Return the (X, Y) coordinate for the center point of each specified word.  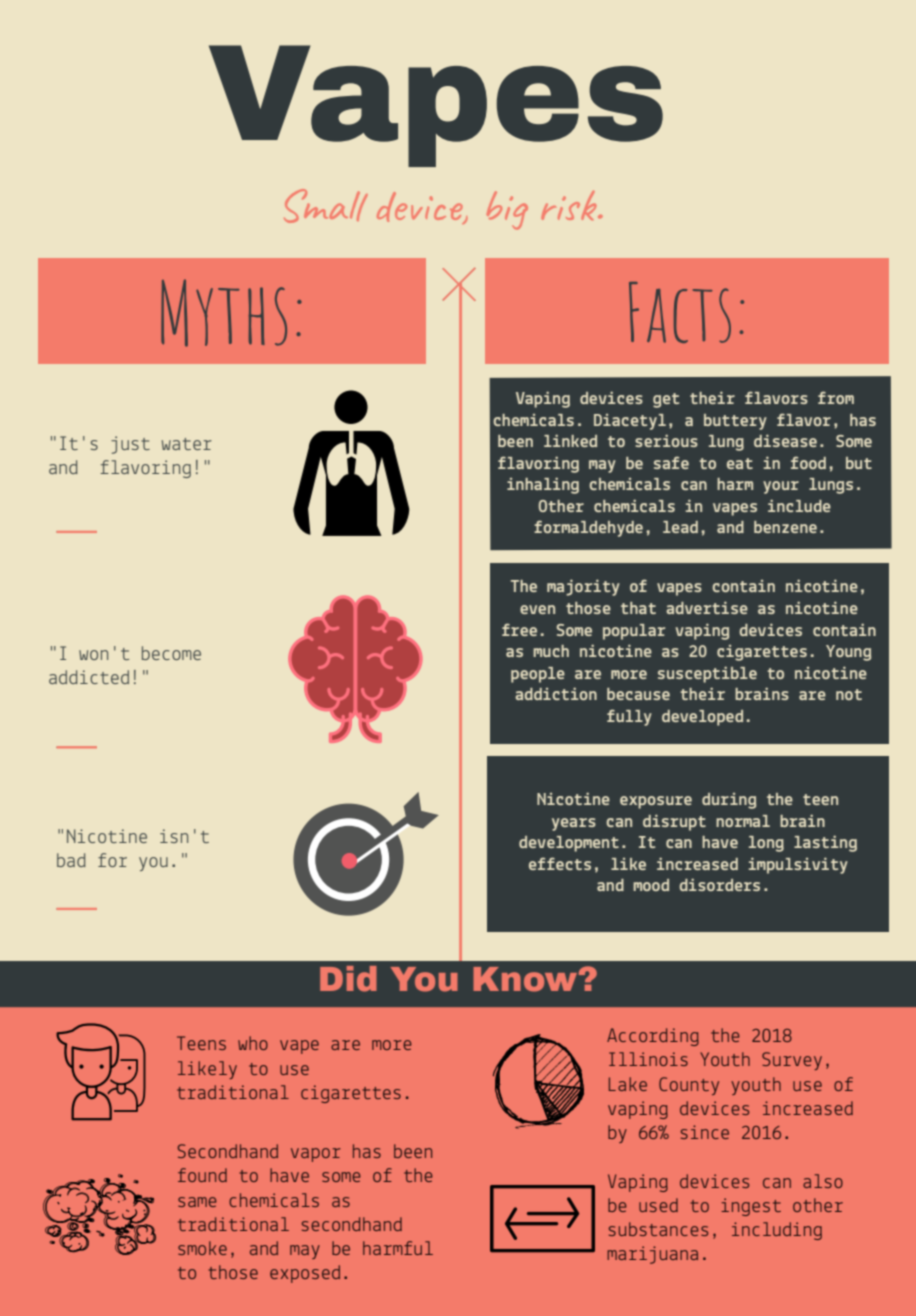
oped (724, 718)
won (93, 655)
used (658, 1205)
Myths (224, 313)
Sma (317, 206)
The (524, 586)
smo (192, 1250)
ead (684, 527)
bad (71, 860)
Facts (680, 312)
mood (651, 885)
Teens (201, 1043)
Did (348, 979)
